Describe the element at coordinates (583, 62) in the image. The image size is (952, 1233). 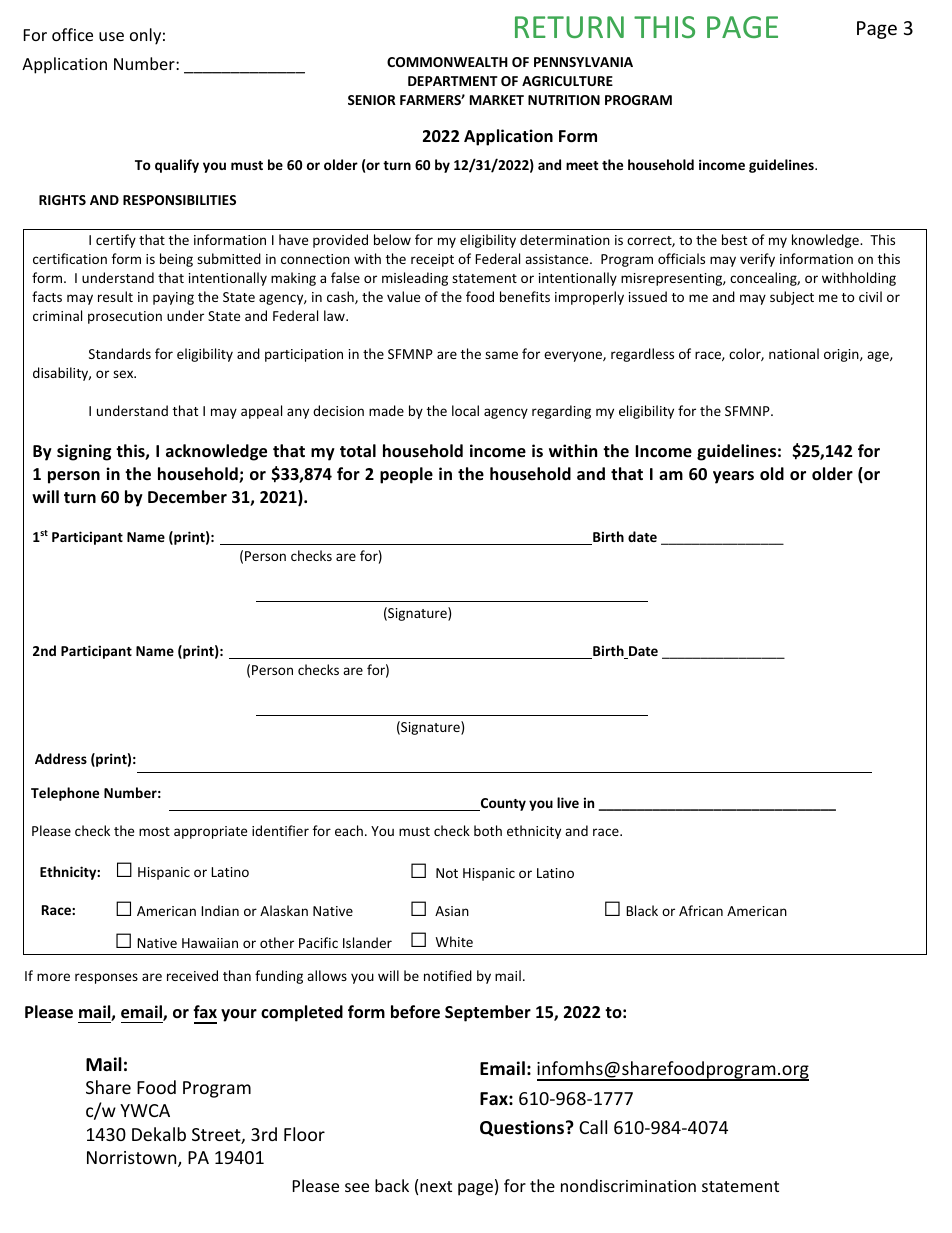
I see `PENNSYLVANIA` at that location.
